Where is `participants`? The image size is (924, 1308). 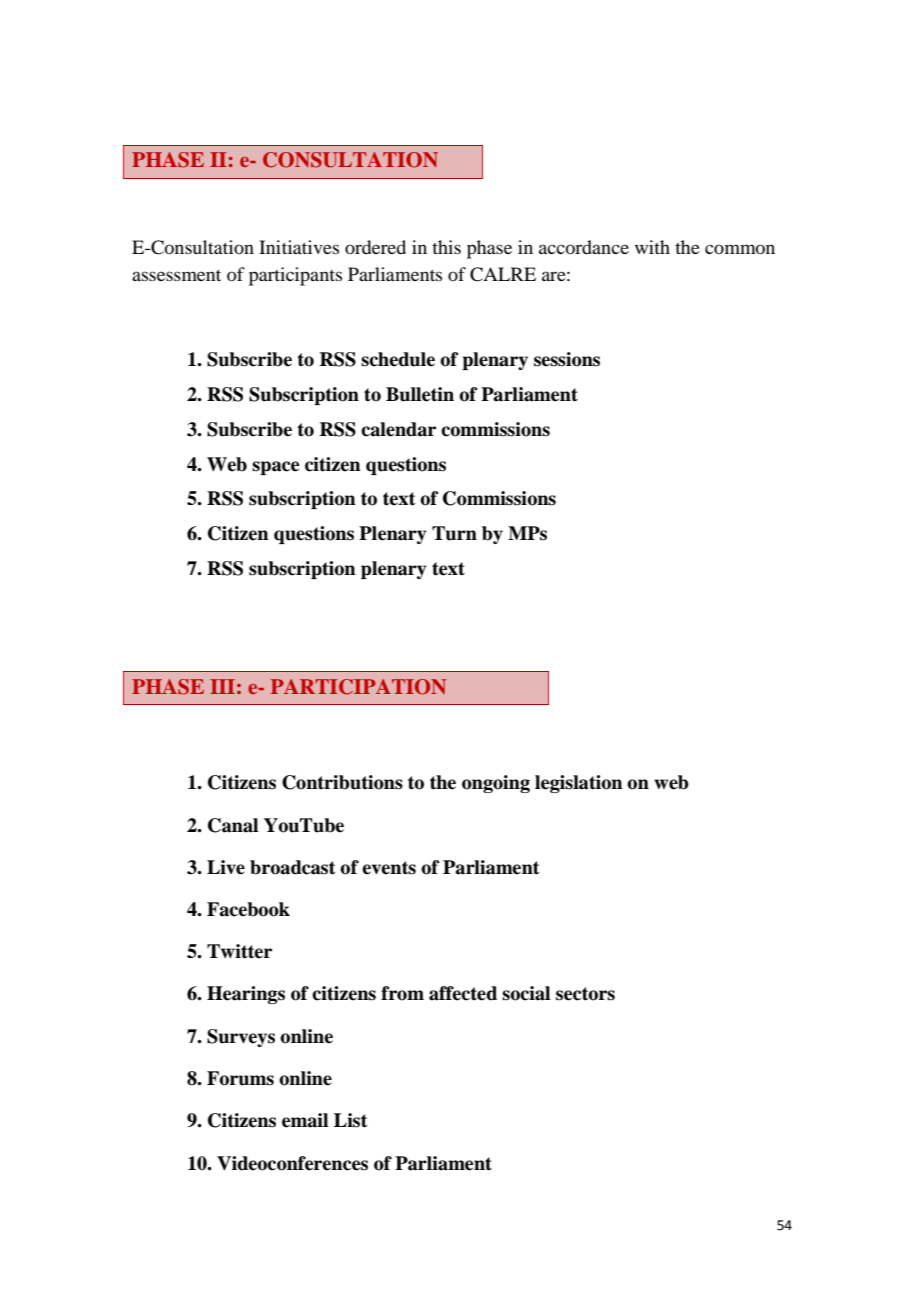
participants is located at coordinates (295, 276).
